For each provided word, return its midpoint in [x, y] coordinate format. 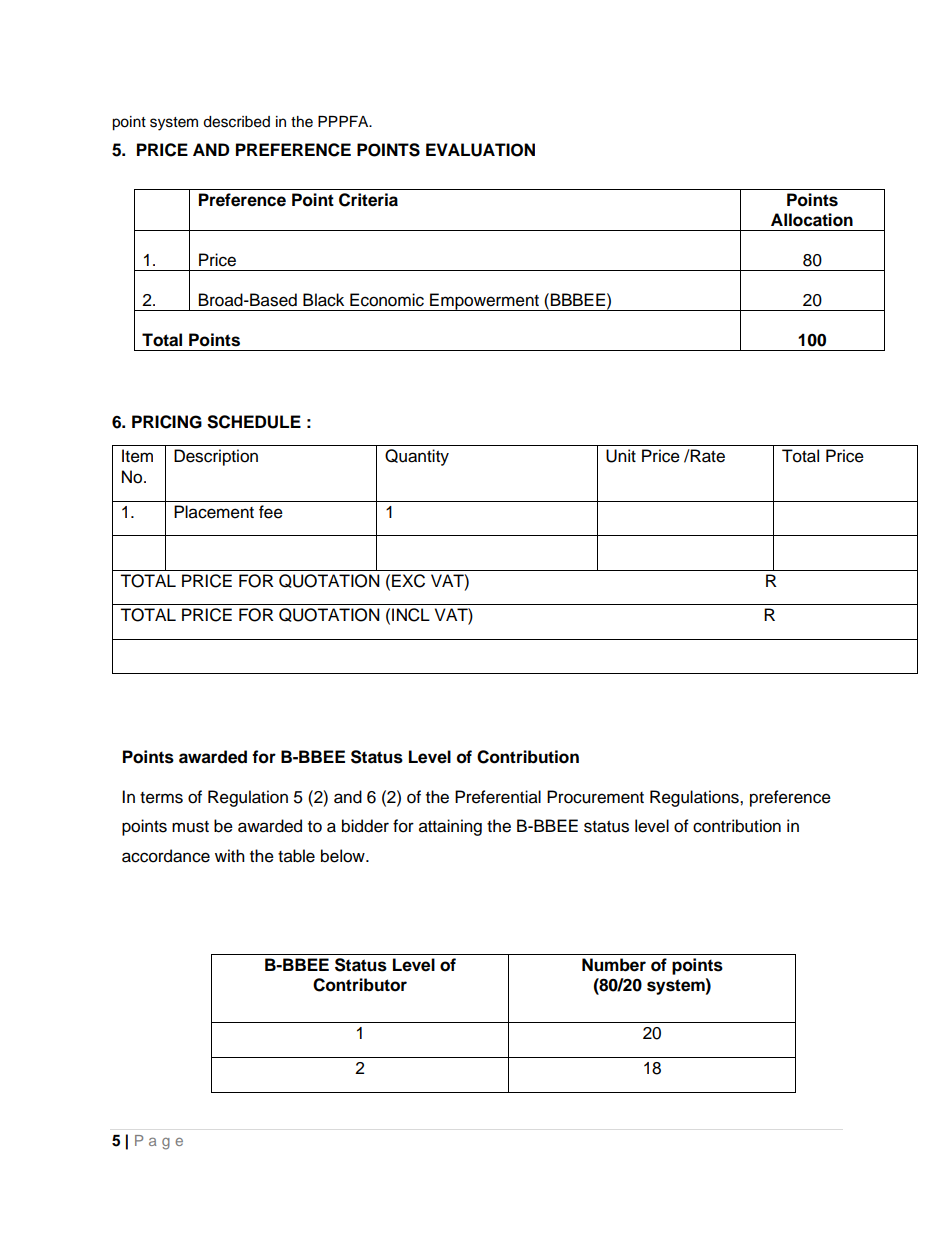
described [236, 122]
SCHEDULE [254, 422]
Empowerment [484, 302]
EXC [408, 581]
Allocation [812, 220]
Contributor [360, 985]
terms [161, 798]
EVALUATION [480, 150]
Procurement [595, 797]
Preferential [498, 797]
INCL [411, 615]
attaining [450, 827]
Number [614, 965]
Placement [214, 512]
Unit [621, 456]
